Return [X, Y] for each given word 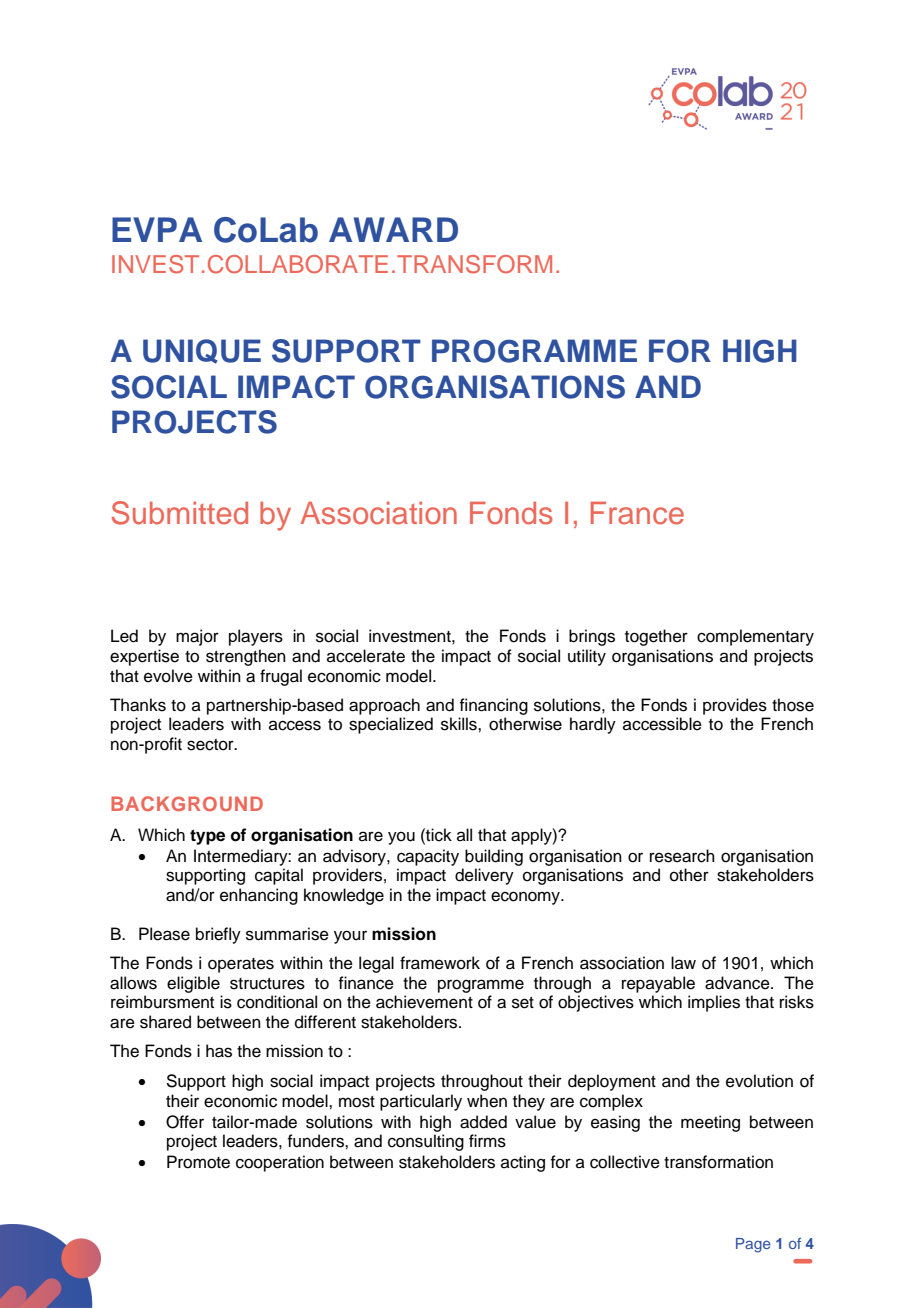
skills [460, 724]
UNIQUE [202, 351]
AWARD [393, 229]
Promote [198, 1162]
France [637, 513]
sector [211, 745]
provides [735, 706]
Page [753, 1245]
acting [523, 1163]
